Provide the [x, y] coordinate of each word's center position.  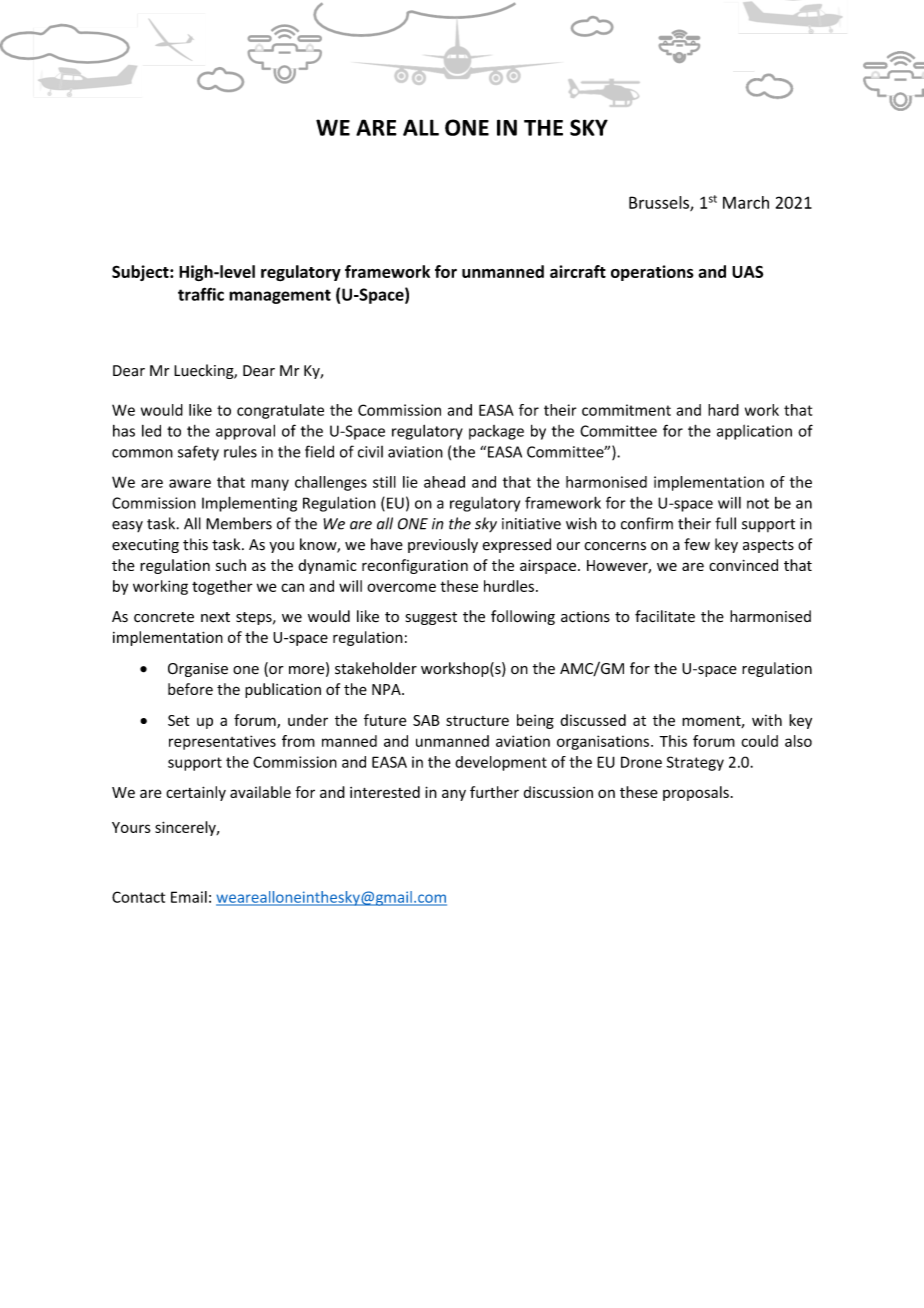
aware [190, 483]
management [280, 296]
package [496, 432]
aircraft [578, 271]
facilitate [665, 616]
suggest [431, 618]
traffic [201, 294]
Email [189, 897]
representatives [222, 742]
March [746, 202]
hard [723, 410]
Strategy [695, 763]
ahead [444, 482]
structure [477, 721]
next [215, 617]
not [758, 503]
